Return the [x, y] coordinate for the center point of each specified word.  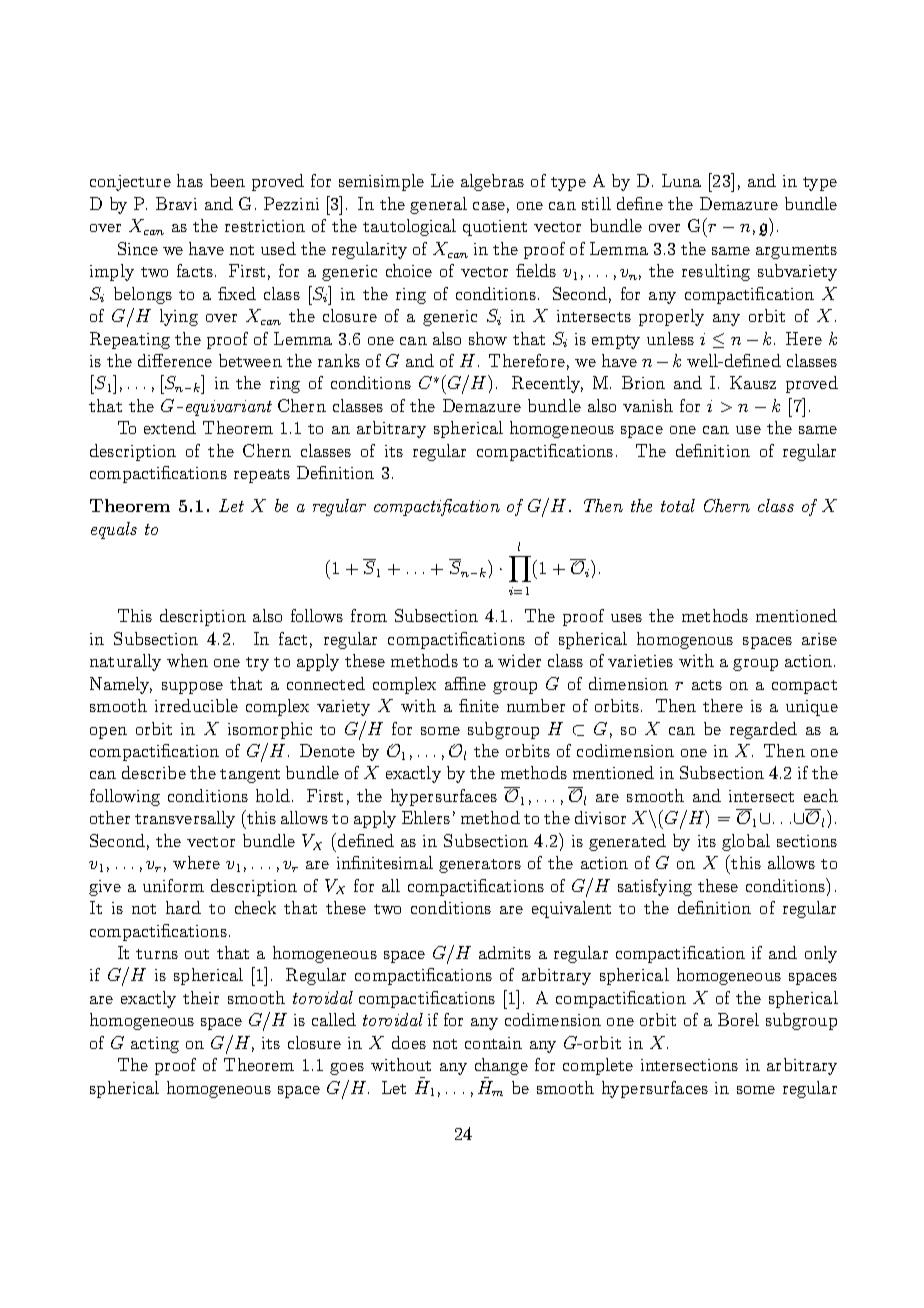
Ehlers [426, 817]
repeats [262, 476]
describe [154, 772]
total [678, 505]
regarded [763, 730]
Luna [681, 180]
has [190, 180]
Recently [547, 384]
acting [155, 1045]
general [438, 205]
